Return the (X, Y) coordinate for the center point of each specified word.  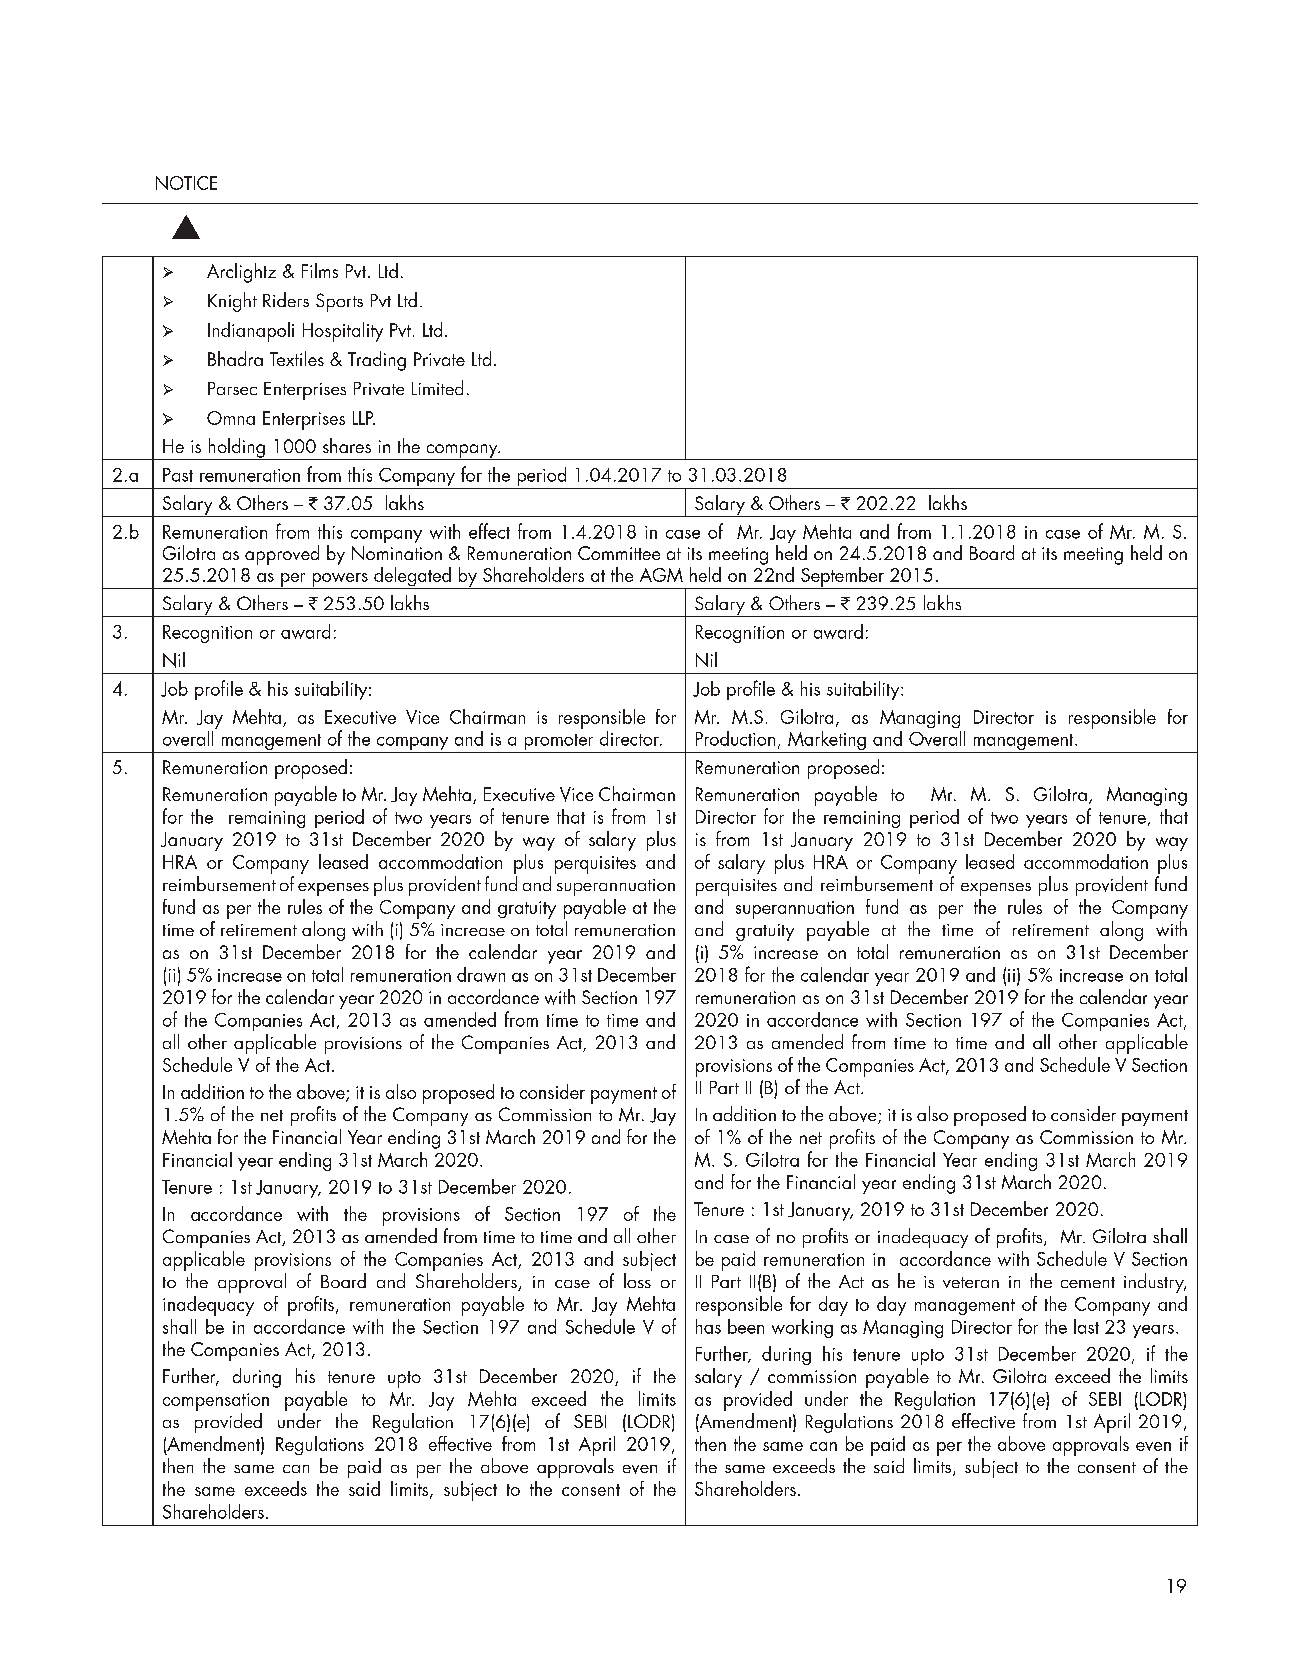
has (708, 1326)
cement (1088, 1282)
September (842, 578)
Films (320, 270)
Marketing (827, 742)
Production (735, 738)
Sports (339, 302)
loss (637, 1280)
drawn (481, 974)
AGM (661, 575)
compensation (216, 1402)
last (1086, 1326)
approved (282, 555)
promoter (559, 743)
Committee (619, 553)
